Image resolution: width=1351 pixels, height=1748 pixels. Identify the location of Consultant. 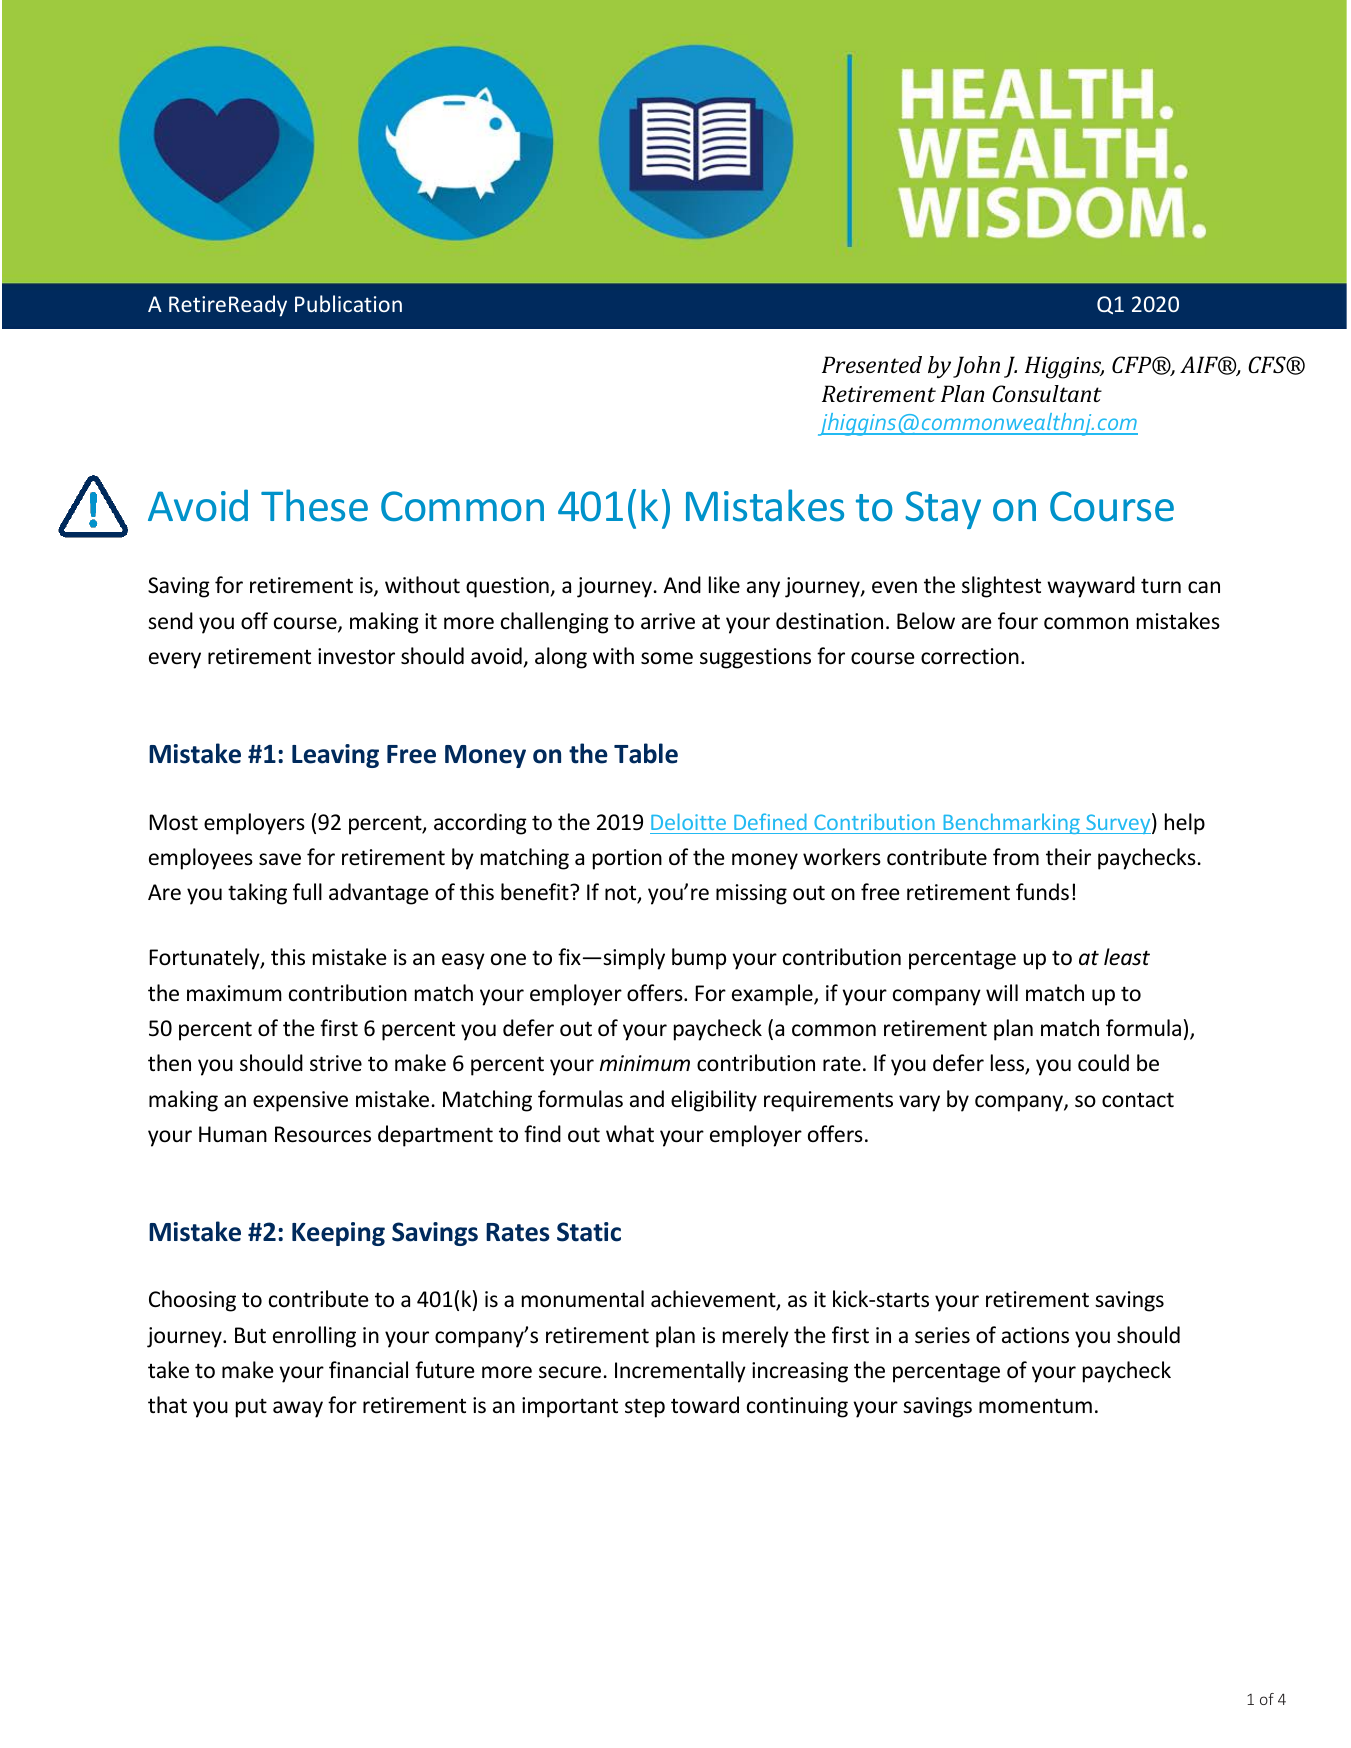
(1047, 393).
